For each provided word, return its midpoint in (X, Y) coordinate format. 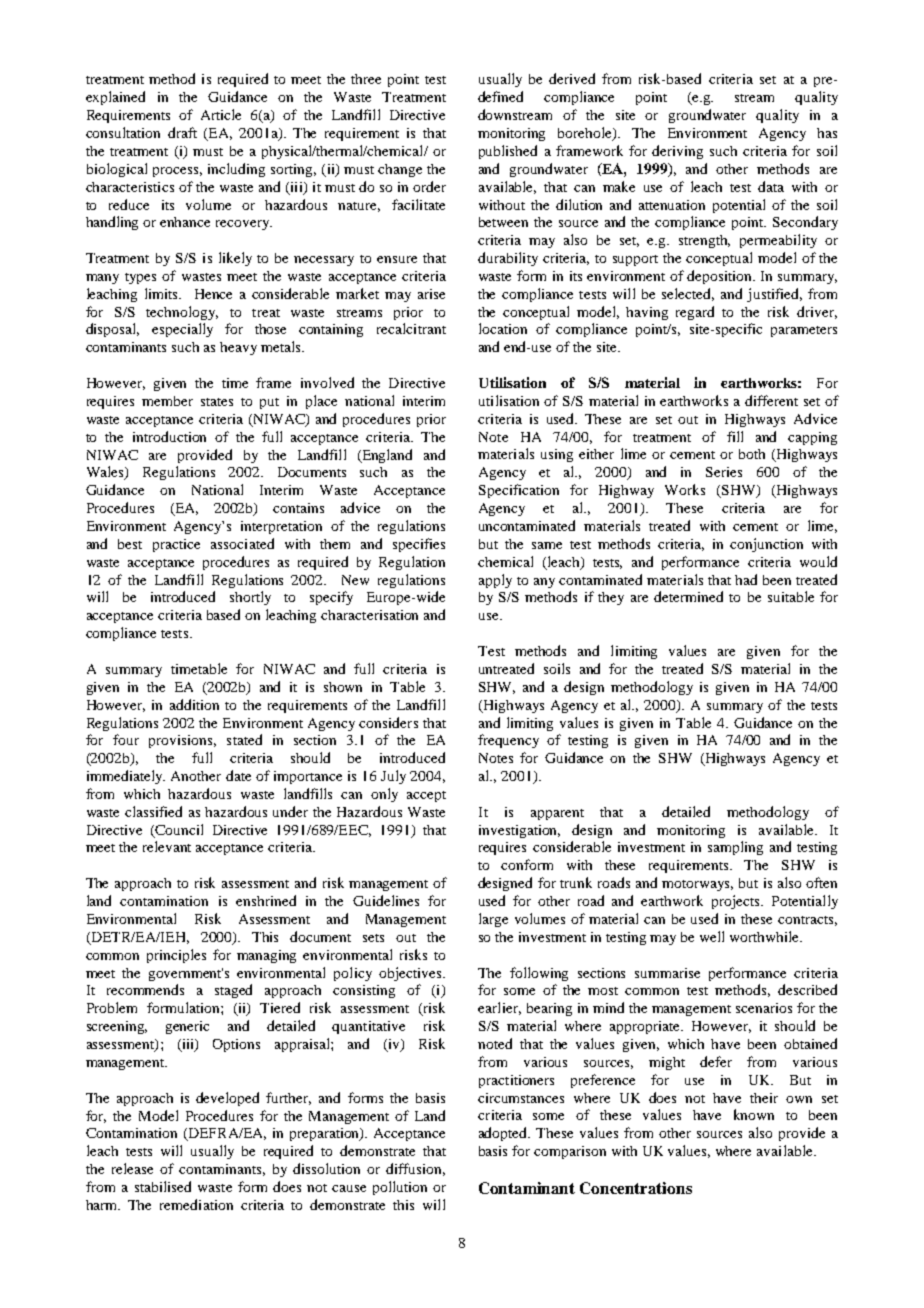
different (771, 400)
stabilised (163, 1186)
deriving (677, 152)
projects (737, 902)
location (503, 328)
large (493, 920)
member (167, 401)
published (508, 152)
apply (495, 581)
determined (688, 596)
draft (182, 132)
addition (194, 704)
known (754, 1114)
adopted (504, 1134)
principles (176, 956)
